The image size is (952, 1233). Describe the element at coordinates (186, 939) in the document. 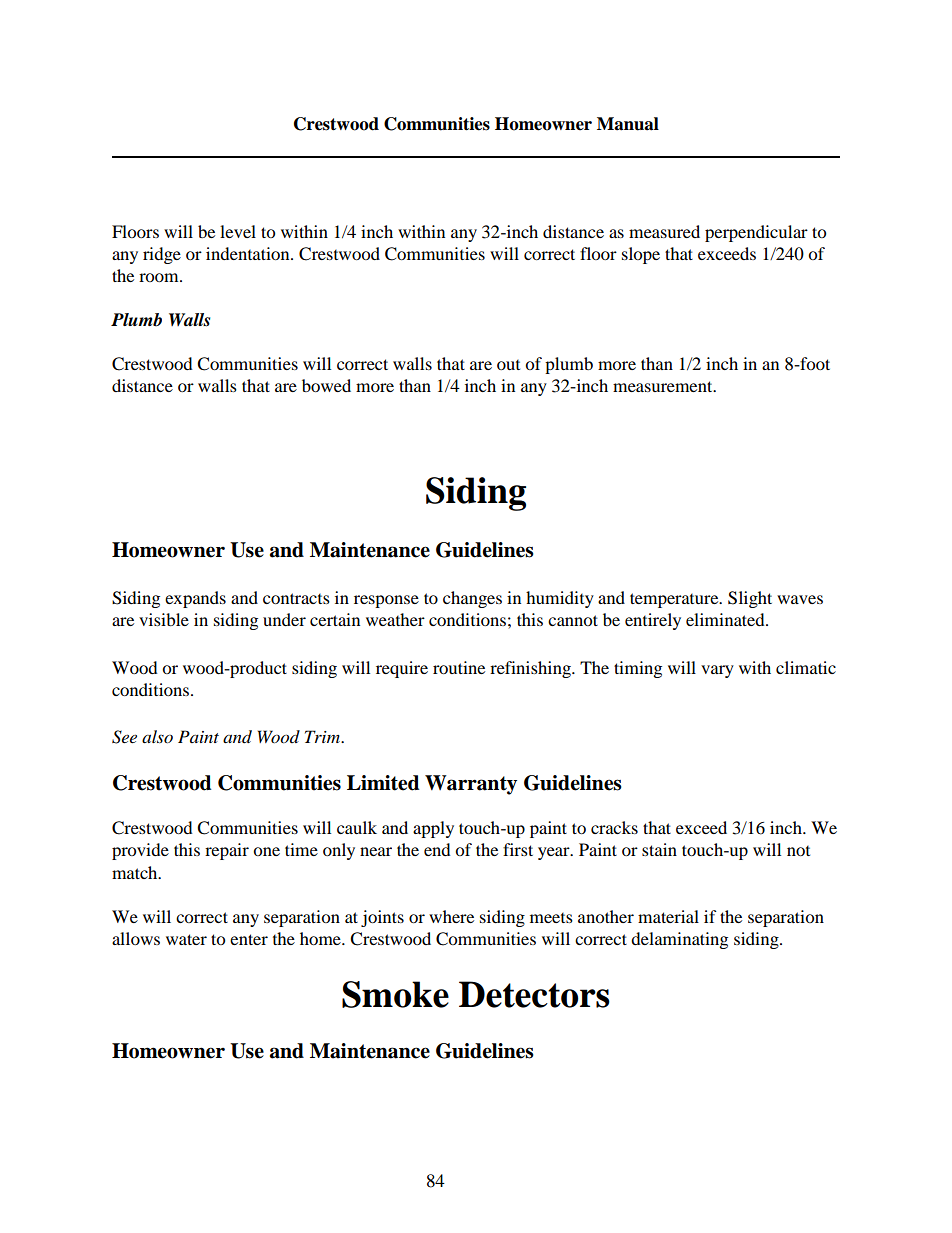

I see `water` at that location.
